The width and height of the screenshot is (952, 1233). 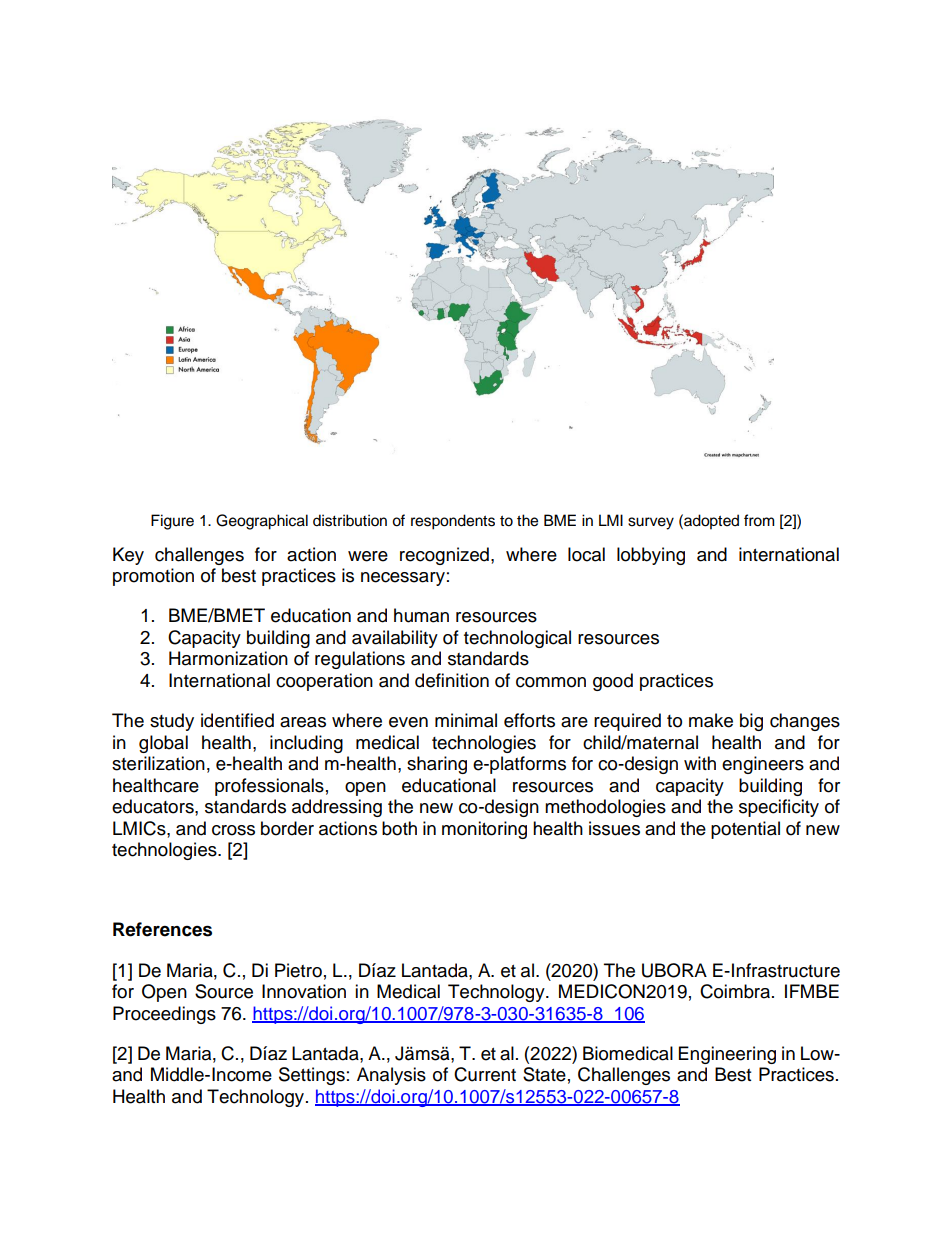 What do you see at coordinates (466, 720) in the screenshot?
I see `minimal` at bounding box center [466, 720].
